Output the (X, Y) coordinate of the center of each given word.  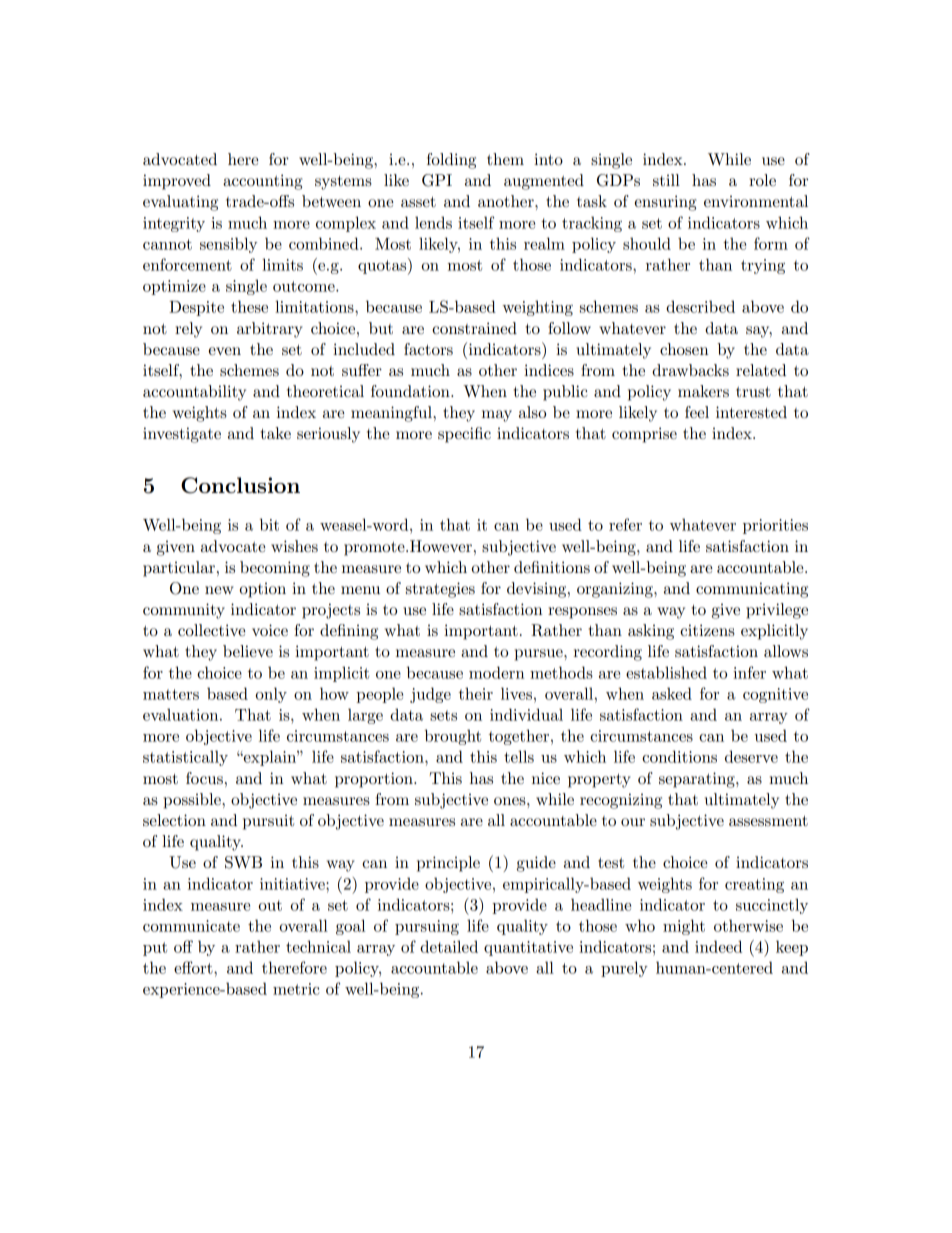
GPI (437, 180)
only (271, 695)
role (762, 180)
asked (672, 693)
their (476, 693)
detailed (449, 946)
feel (697, 412)
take (276, 433)
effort (194, 967)
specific (464, 435)
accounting (263, 182)
